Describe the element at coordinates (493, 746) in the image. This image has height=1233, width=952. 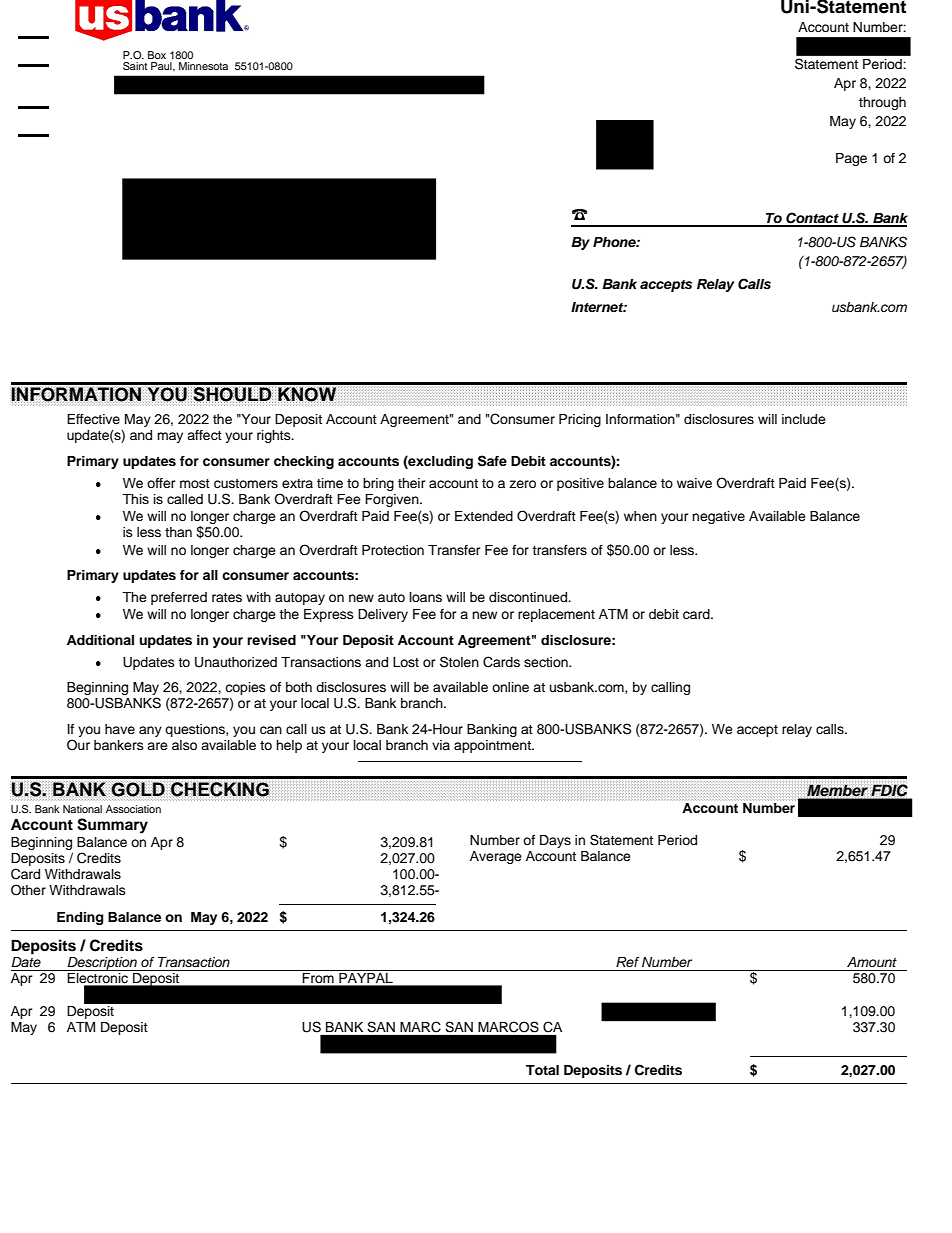
I see `appointment` at that location.
